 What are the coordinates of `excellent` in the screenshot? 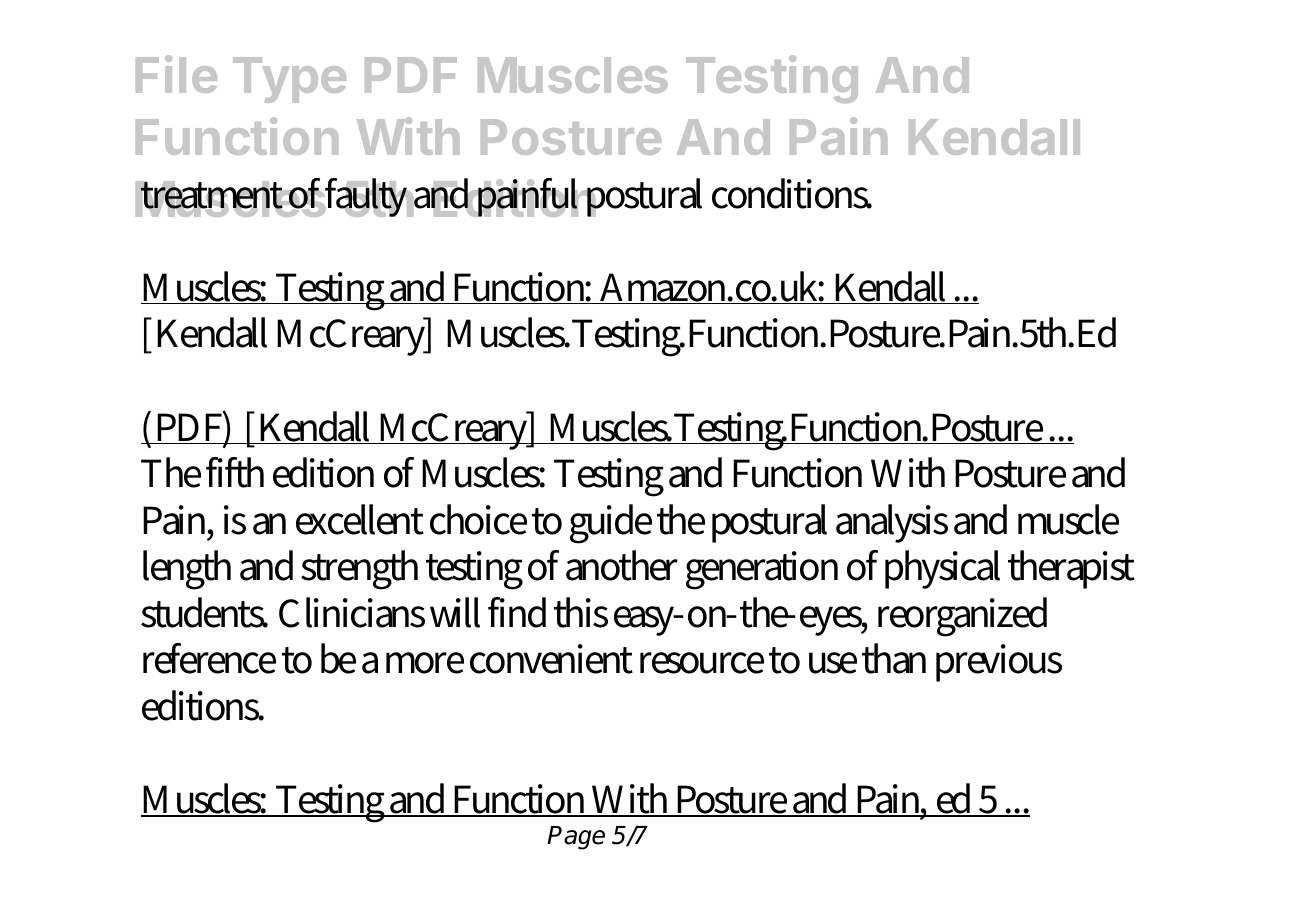 It's located at (360, 519).
